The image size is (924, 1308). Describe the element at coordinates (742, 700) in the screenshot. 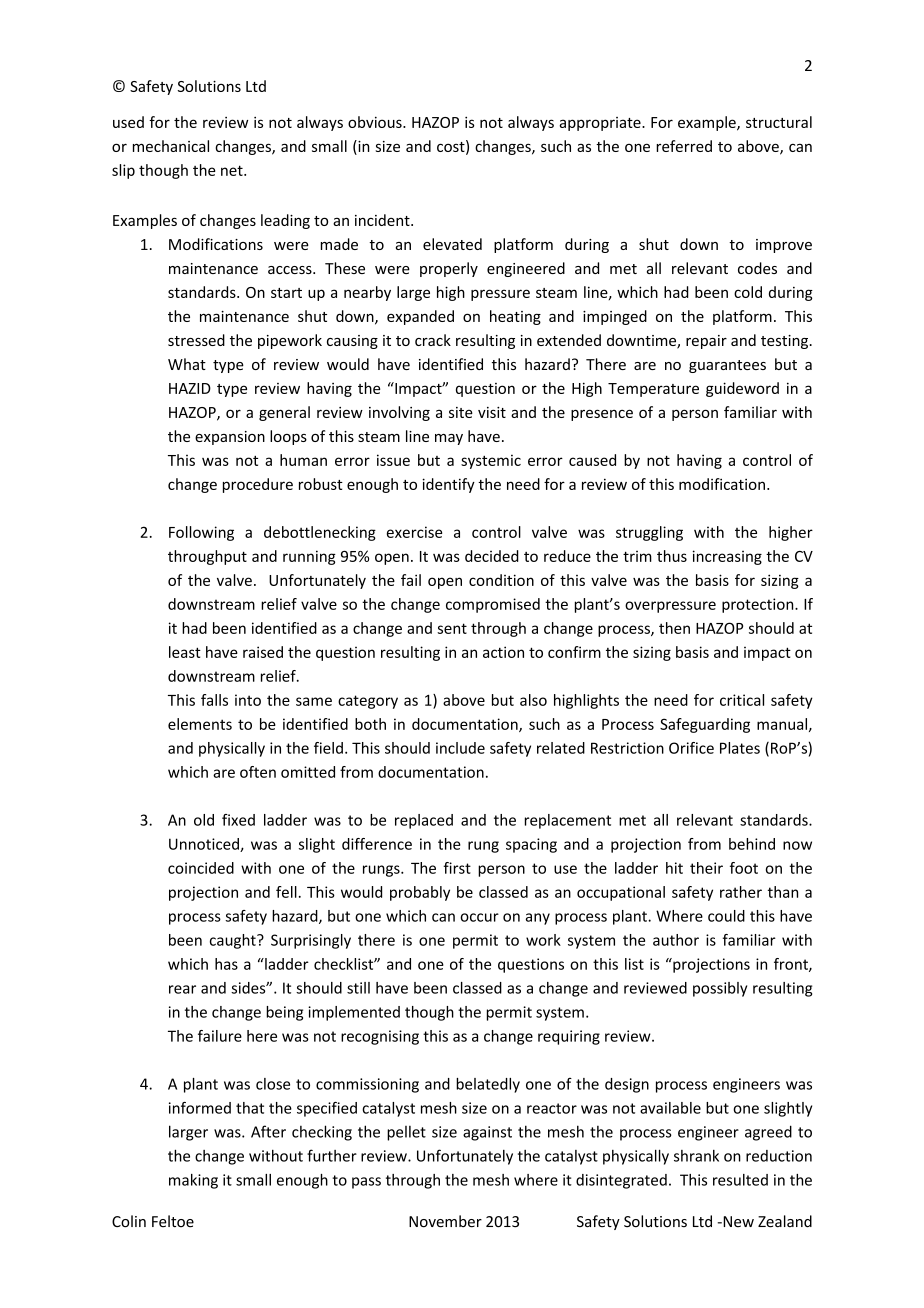

I see `critical` at that location.
